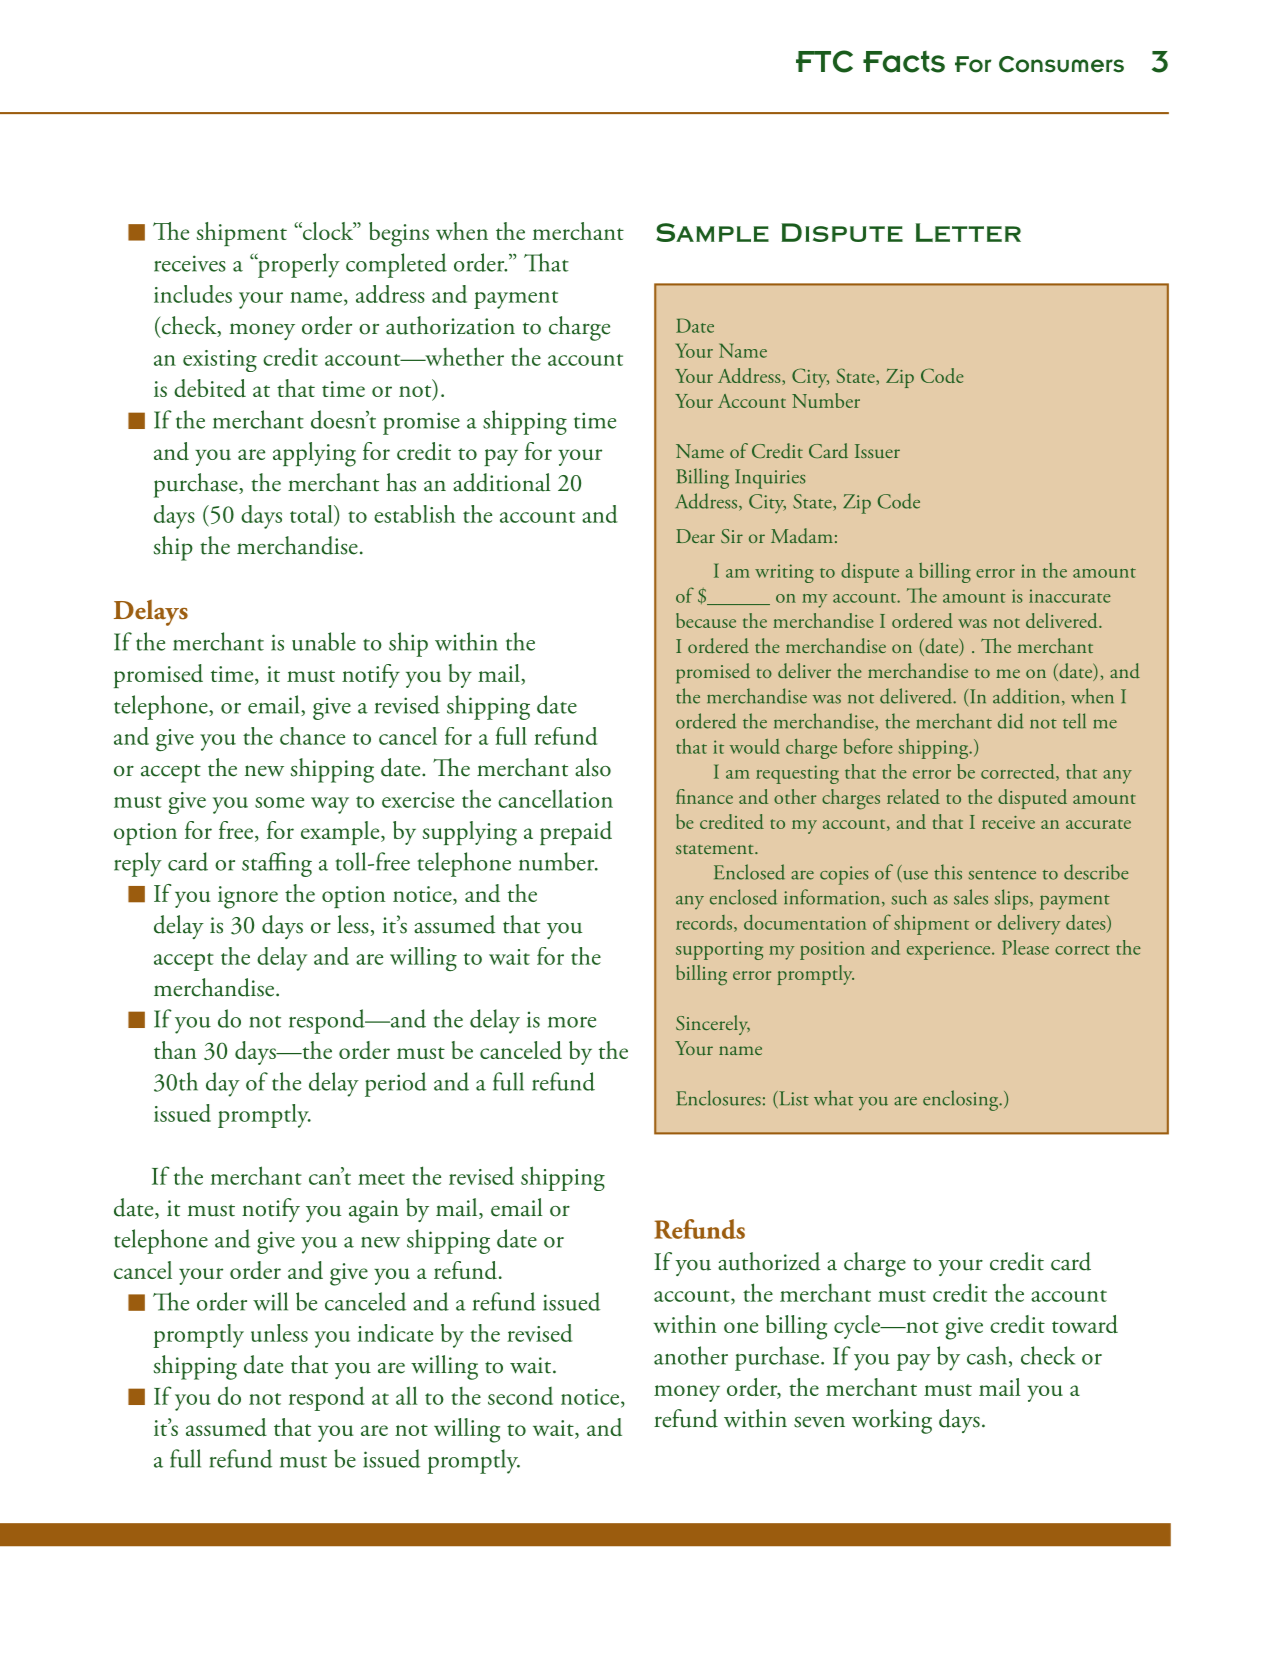  What do you see at coordinates (312, 736) in the screenshot?
I see `chance` at bounding box center [312, 736].
